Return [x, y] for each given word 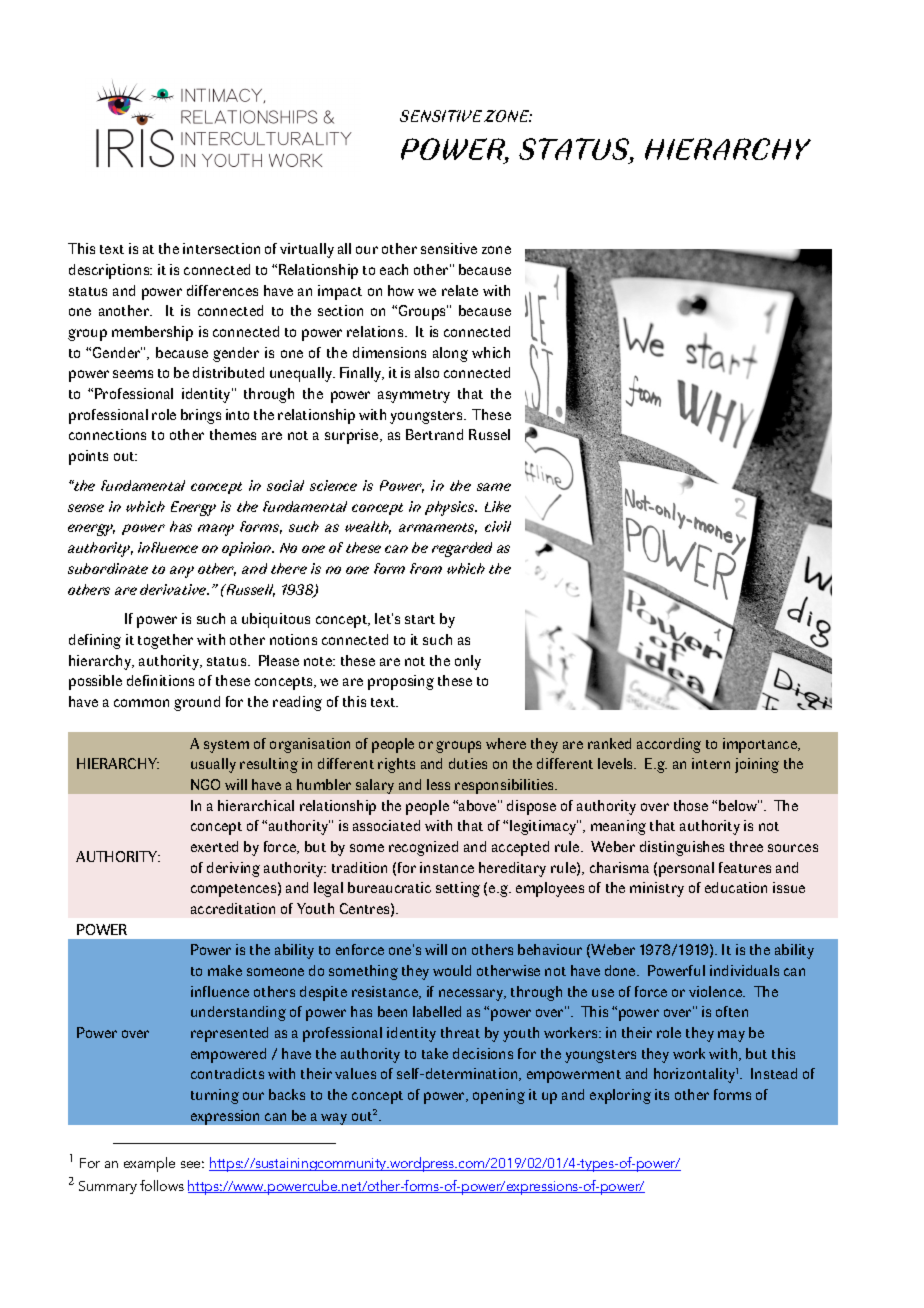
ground [197, 703]
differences [222, 290]
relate [460, 290]
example [149, 1164]
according [669, 745]
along [450, 354]
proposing [401, 682]
